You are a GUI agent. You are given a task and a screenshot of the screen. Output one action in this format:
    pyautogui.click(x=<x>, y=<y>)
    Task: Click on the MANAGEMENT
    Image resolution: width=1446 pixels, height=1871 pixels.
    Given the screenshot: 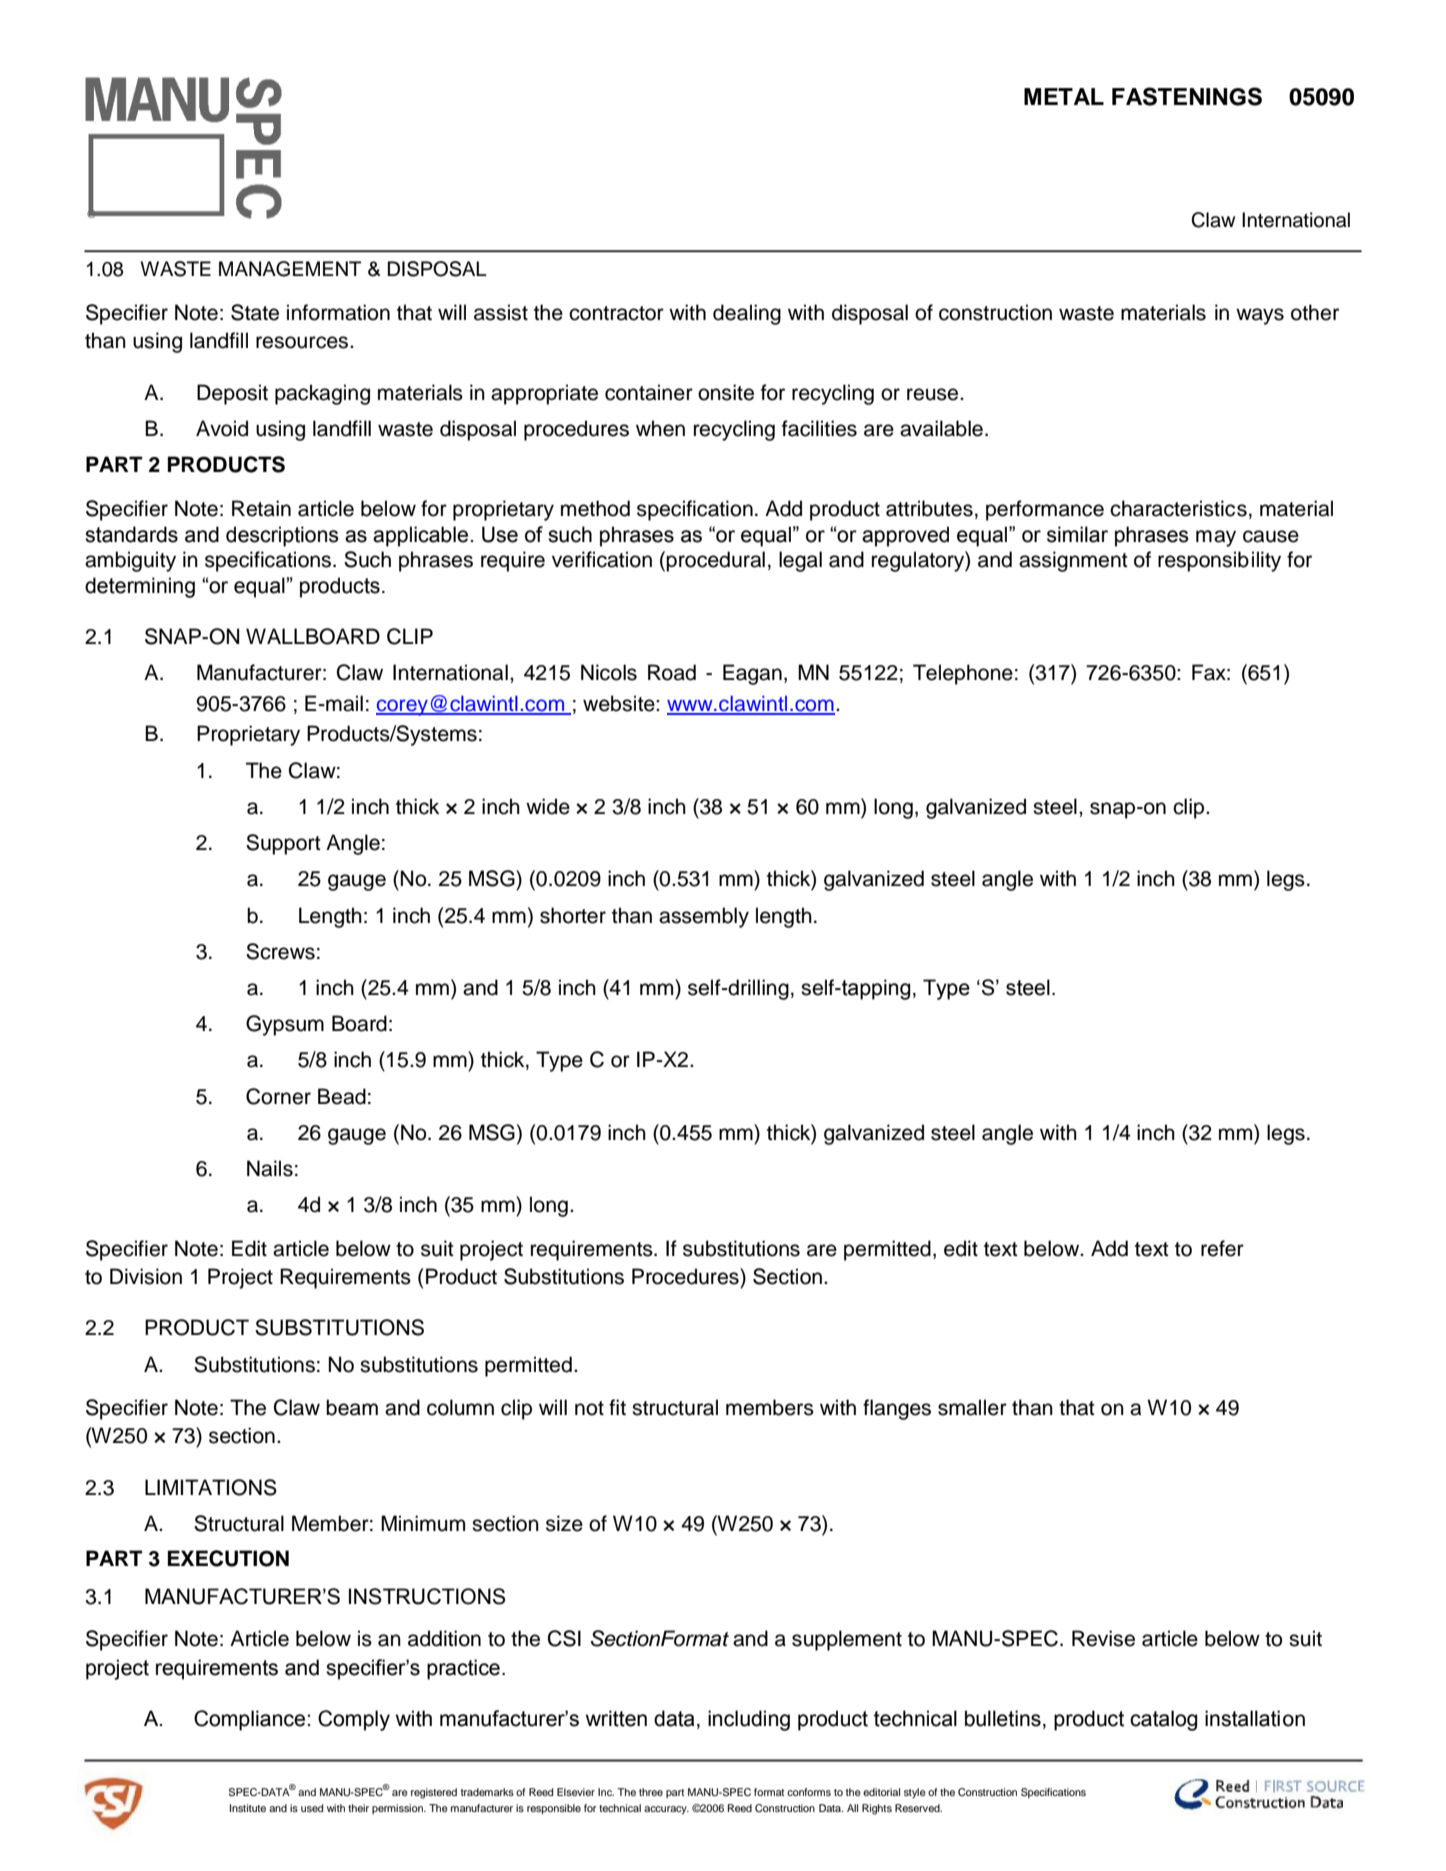 What is the action you would take?
    pyautogui.click(x=290, y=269)
